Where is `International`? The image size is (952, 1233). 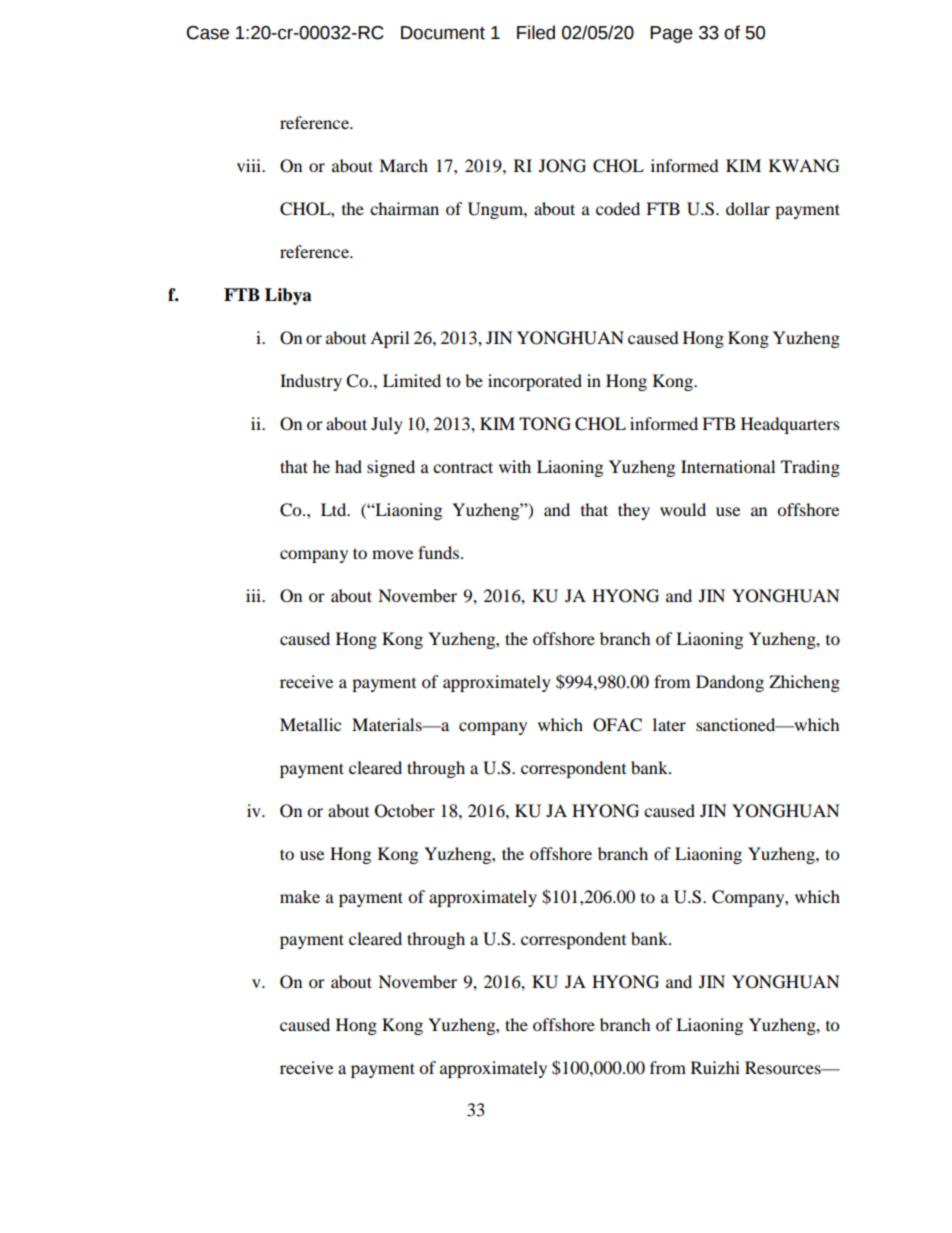 International is located at coordinates (728, 466).
